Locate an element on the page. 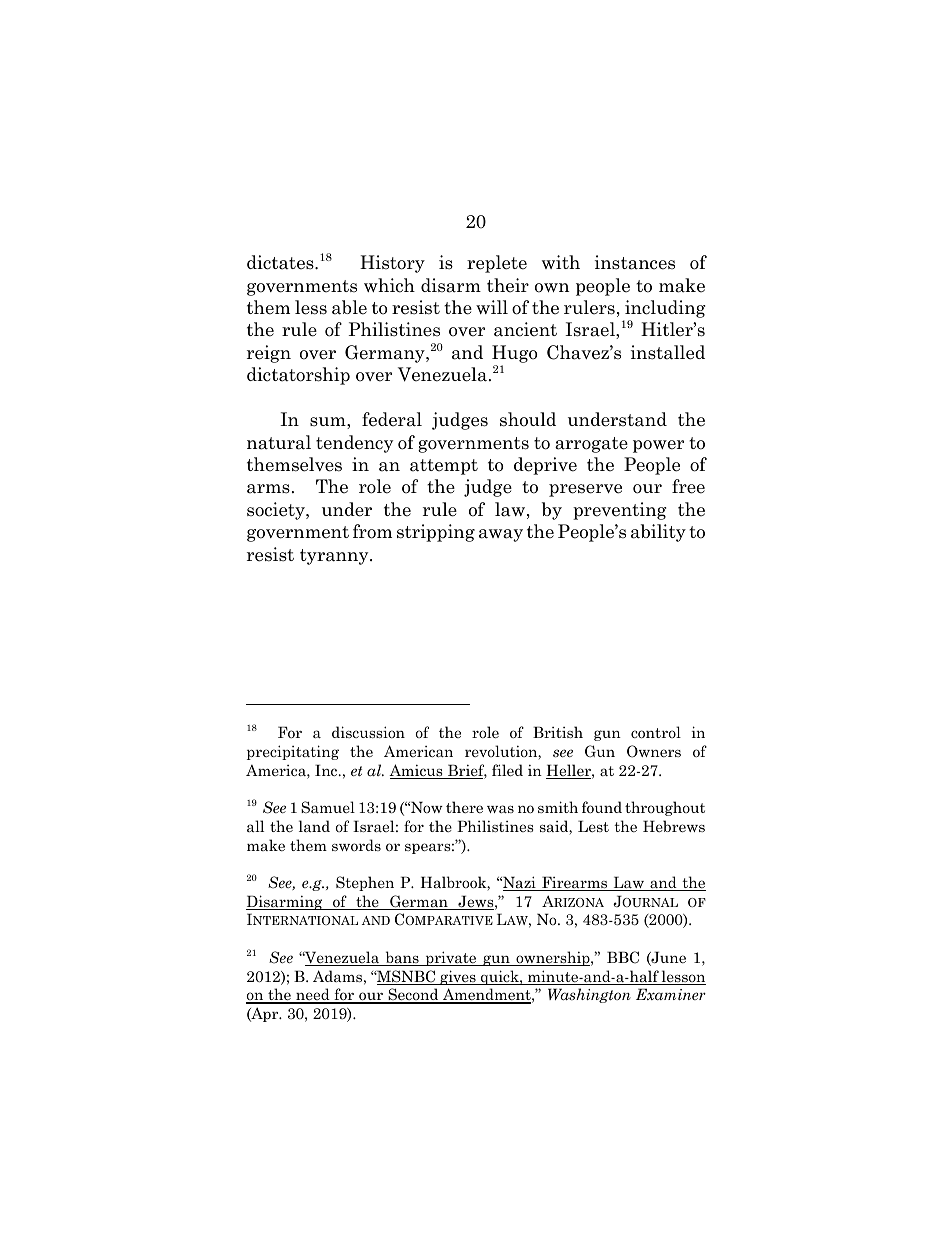  away is located at coordinates (501, 535).
